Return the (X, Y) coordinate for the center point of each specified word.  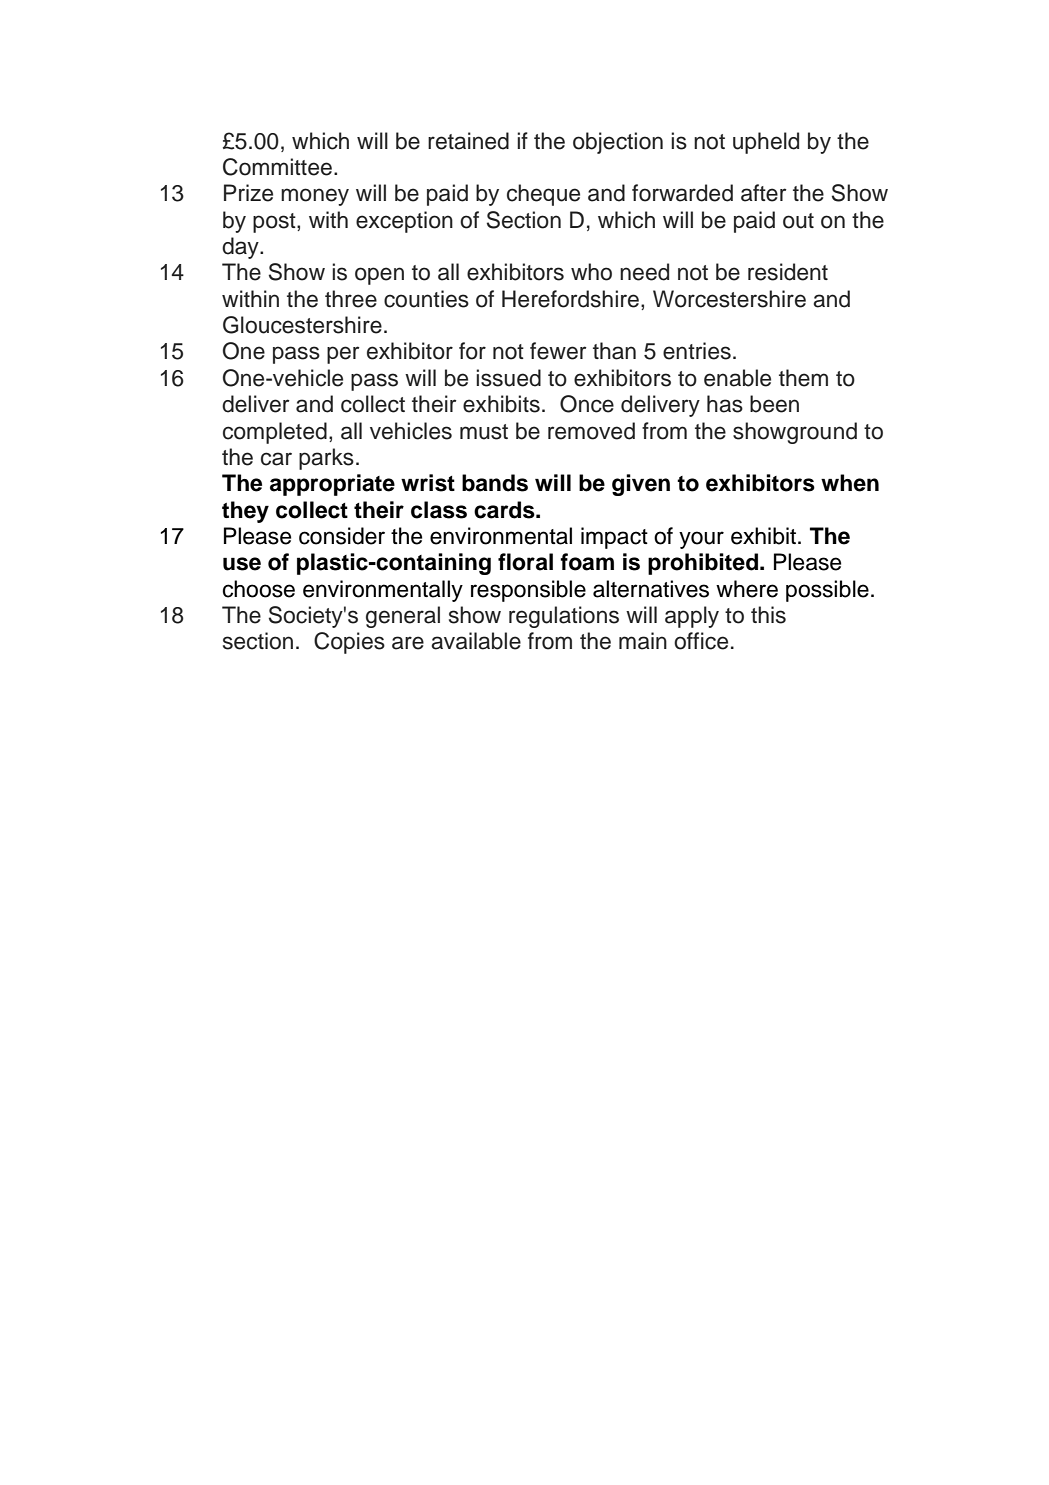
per (343, 355)
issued (508, 378)
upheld (766, 143)
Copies (349, 643)
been (774, 404)
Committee (277, 167)
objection (618, 143)
